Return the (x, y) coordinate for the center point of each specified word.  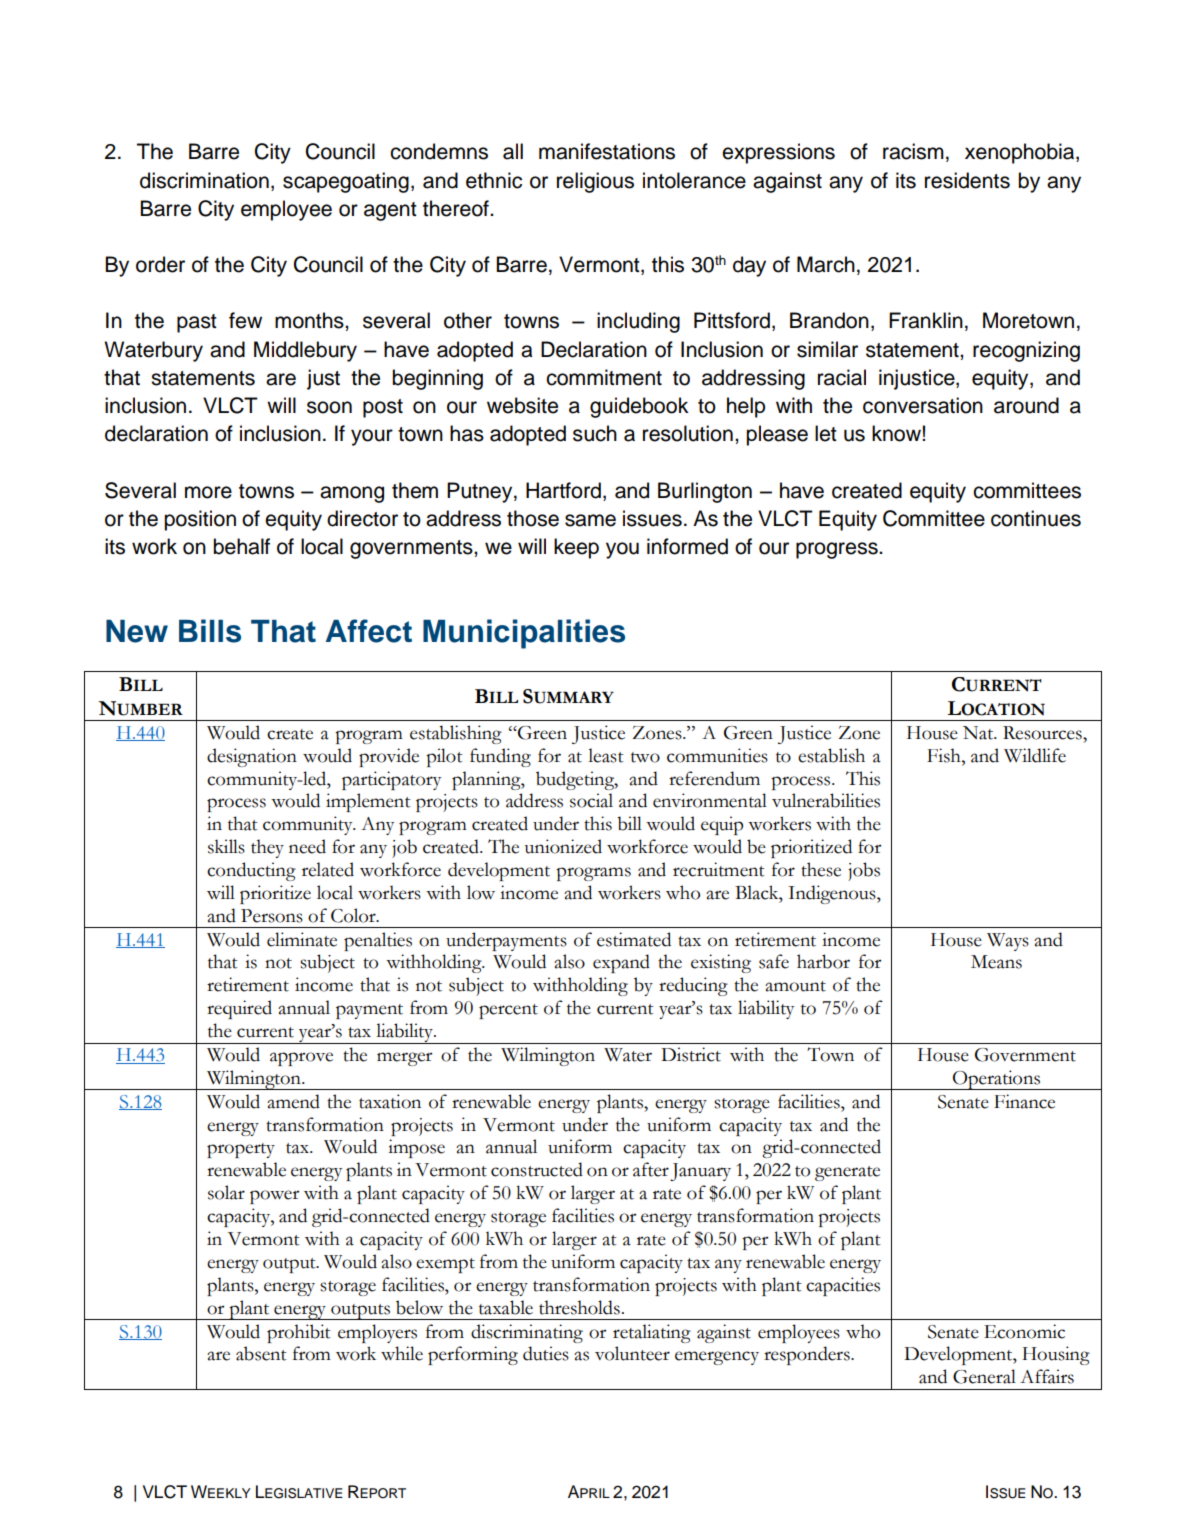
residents (967, 180)
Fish (945, 755)
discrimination (204, 180)
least (606, 755)
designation (252, 757)
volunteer (632, 1353)
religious (595, 182)
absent (261, 1353)
